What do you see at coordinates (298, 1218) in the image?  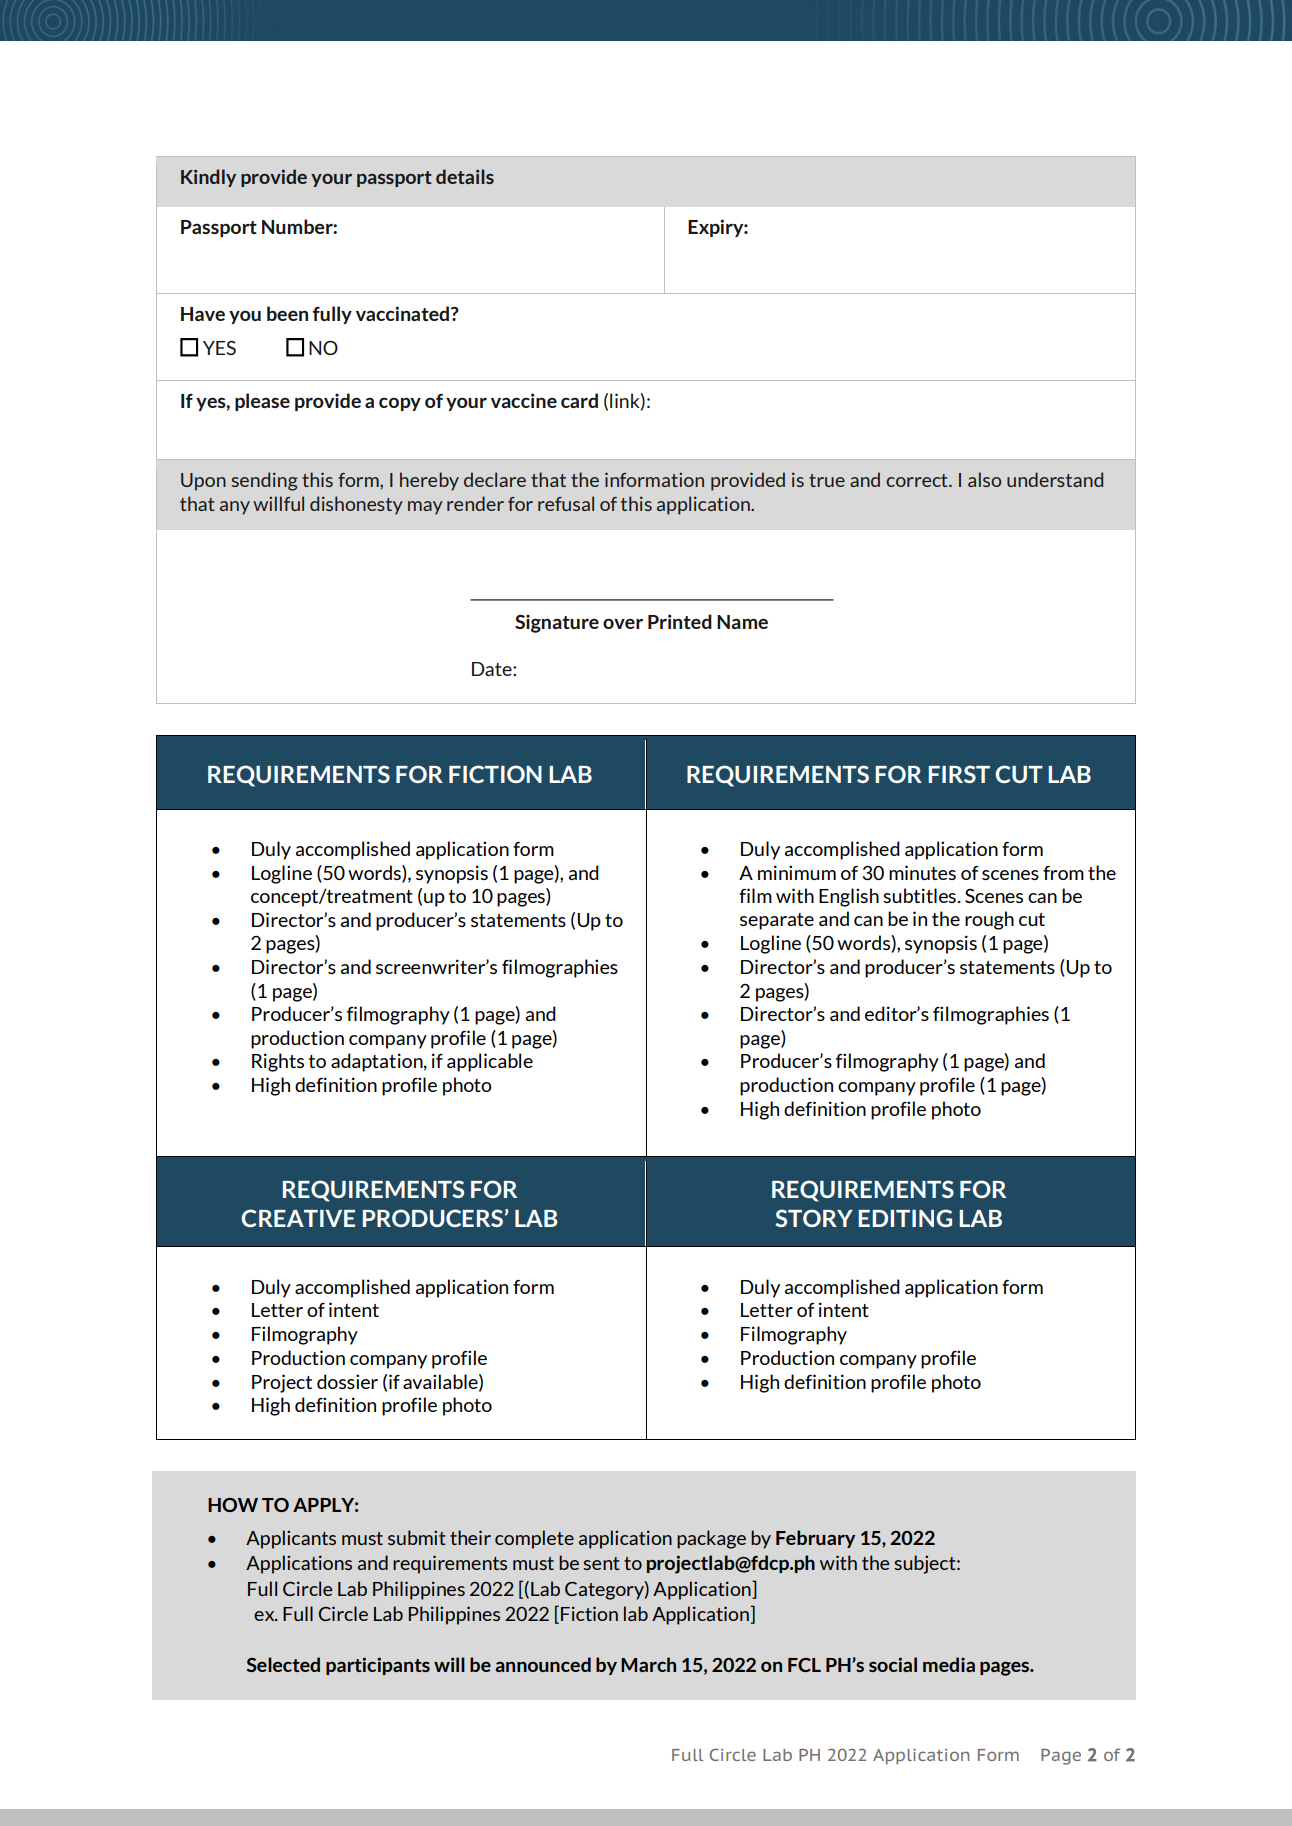 I see `CREATIVE` at bounding box center [298, 1218].
